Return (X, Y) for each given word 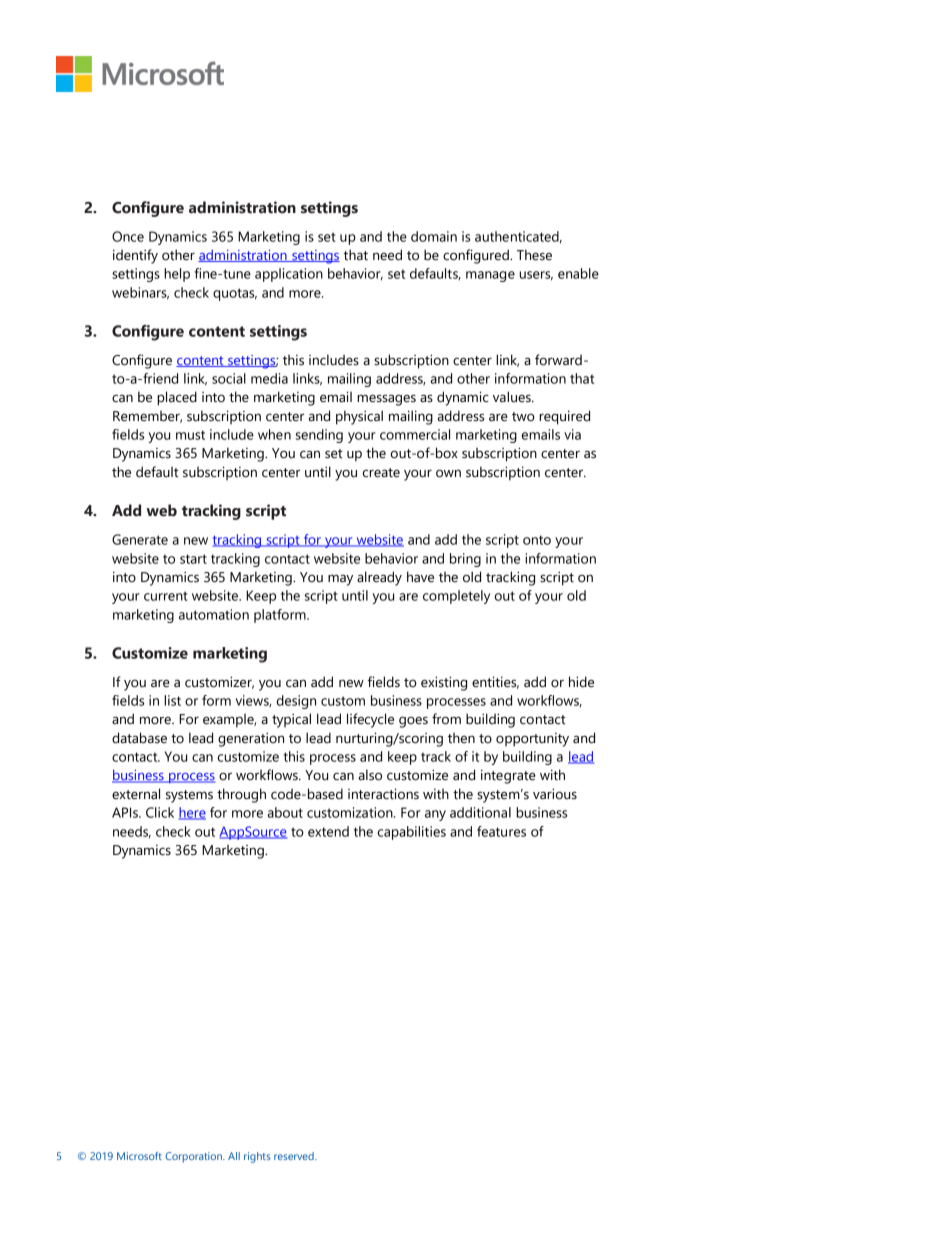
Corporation (194, 1157)
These (534, 255)
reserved (295, 1156)
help (177, 275)
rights (257, 1157)
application (289, 275)
